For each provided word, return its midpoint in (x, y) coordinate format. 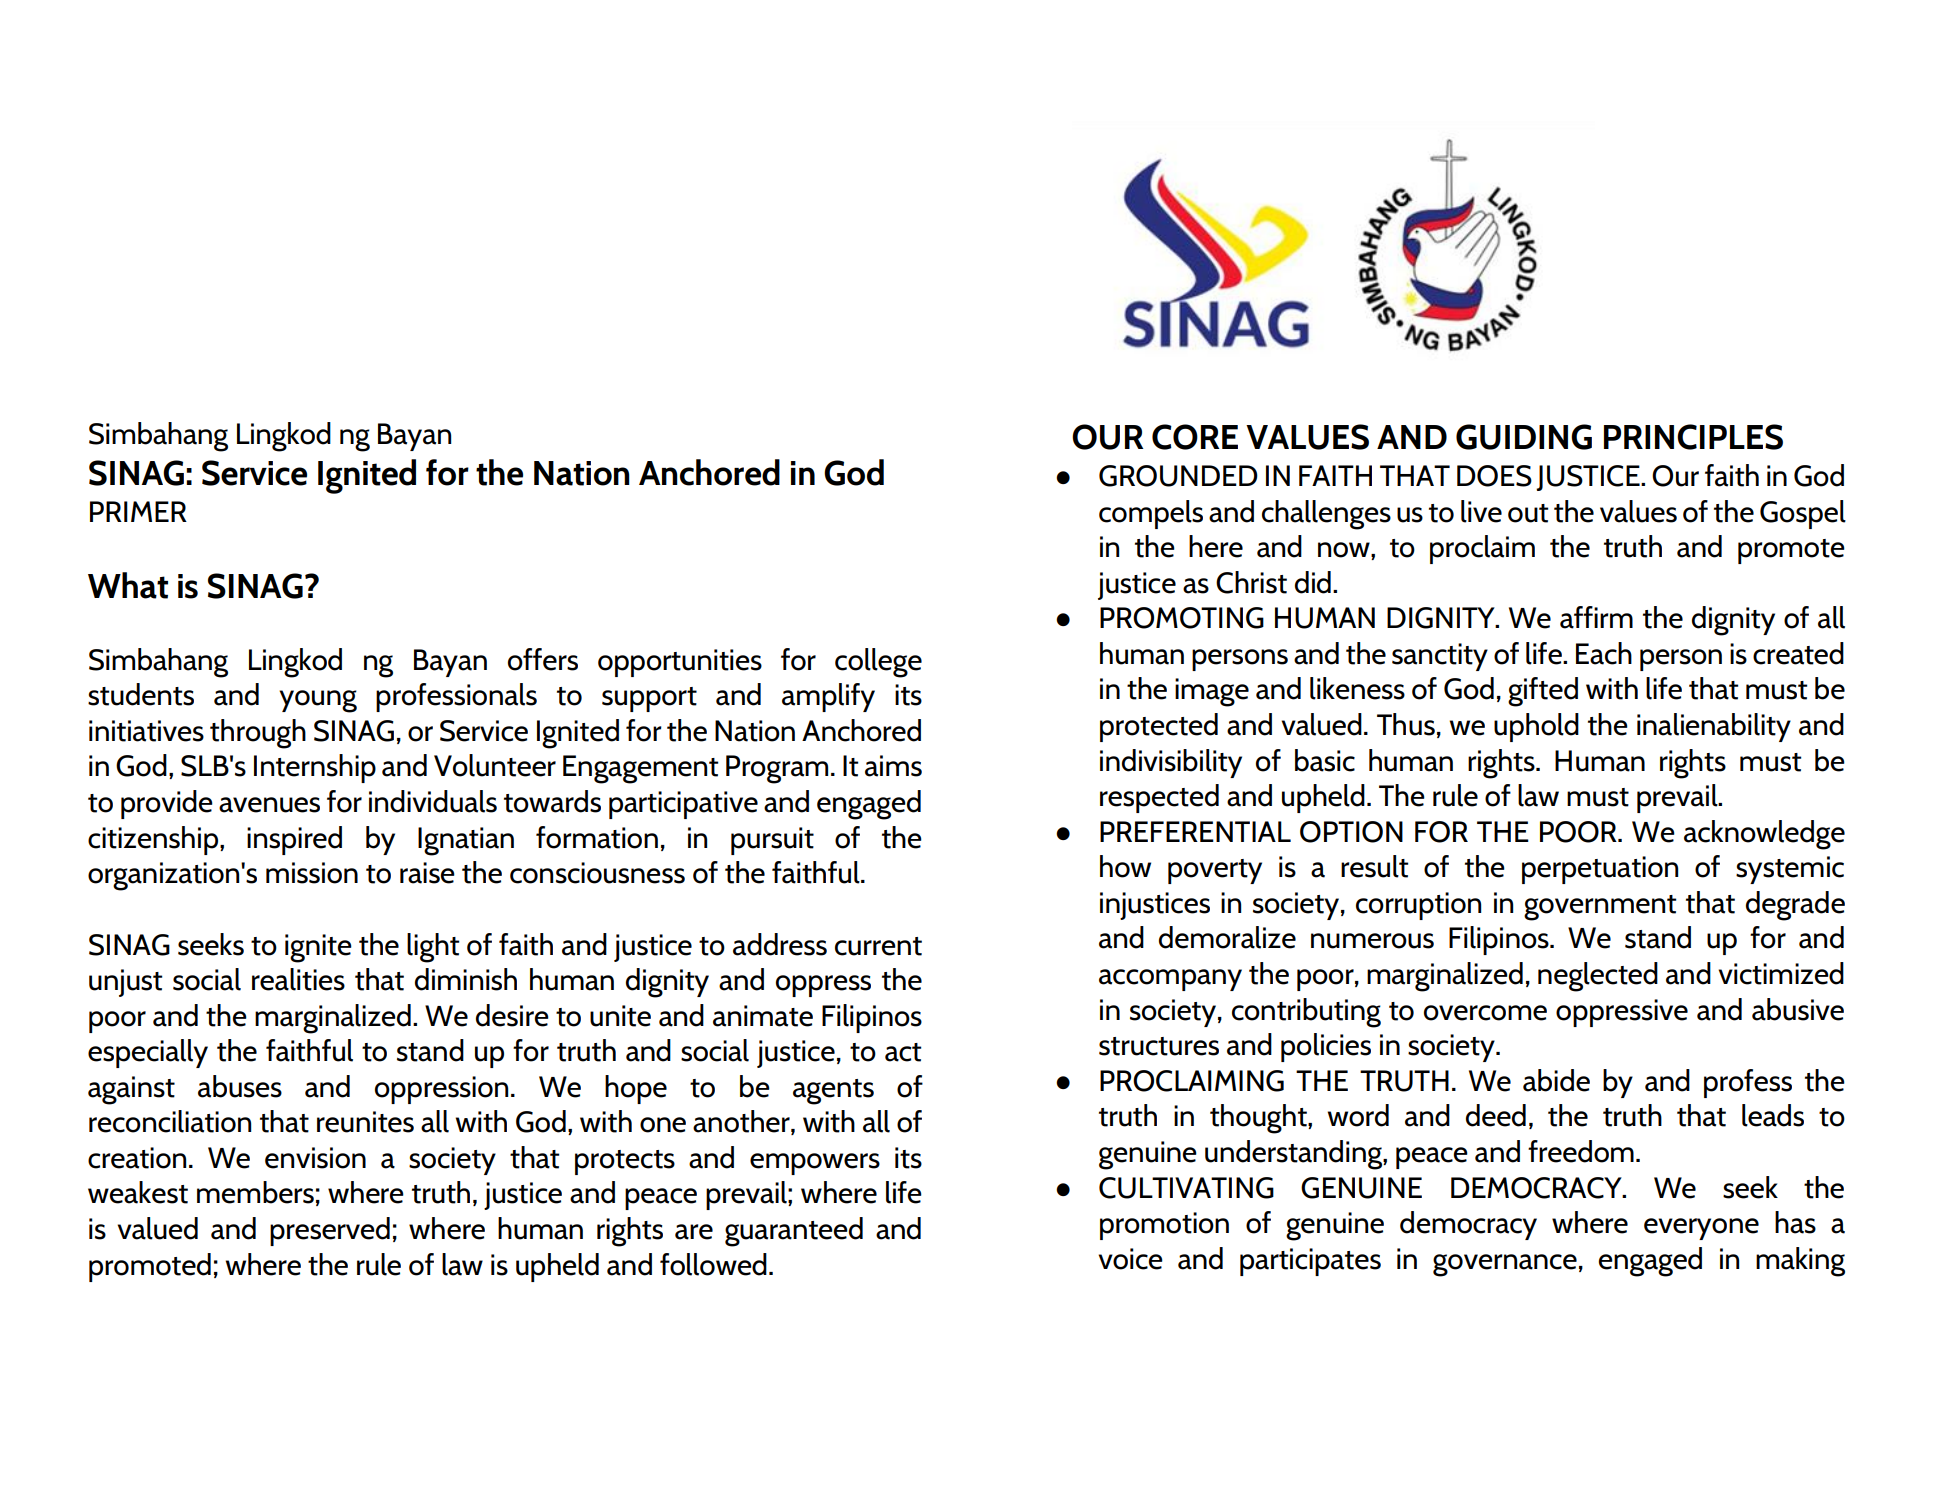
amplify (828, 697)
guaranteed (794, 1232)
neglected (1598, 977)
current (878, 946)
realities (298, 979)
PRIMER (138, 511)
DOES (1494, 476)
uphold (1536, 727)
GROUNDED (1178, 476)
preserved (330, 1231)
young (318, 701)
